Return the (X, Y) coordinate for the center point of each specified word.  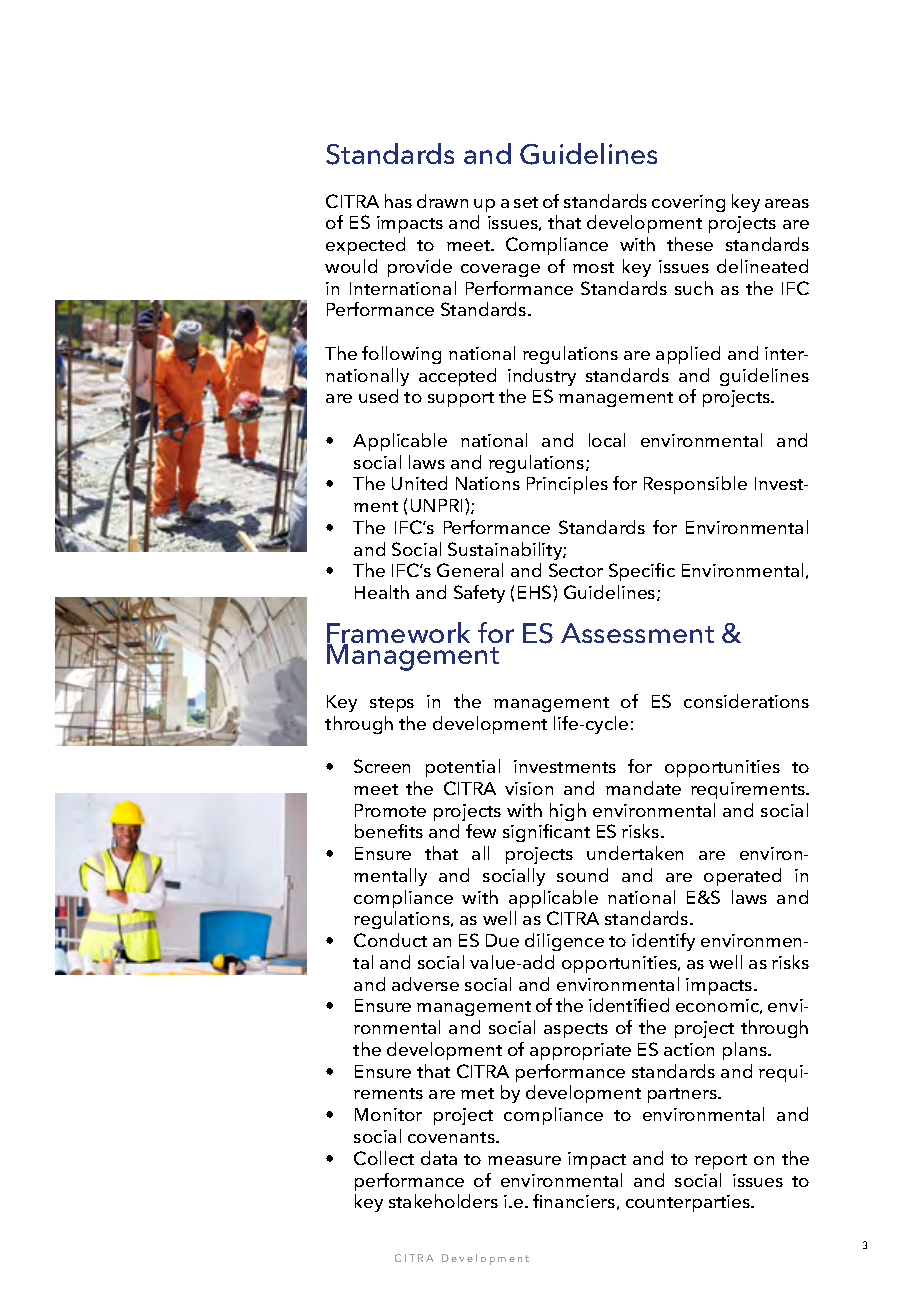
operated (742, 877)
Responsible (695, 485)
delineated (762, 266)
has (398, 201)
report (721, 1161)
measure (524, 1160)
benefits (389, 831)
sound (582, 875)
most (593, 267)
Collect (384, 1158)
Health (382, 592)
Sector (576, 570)
